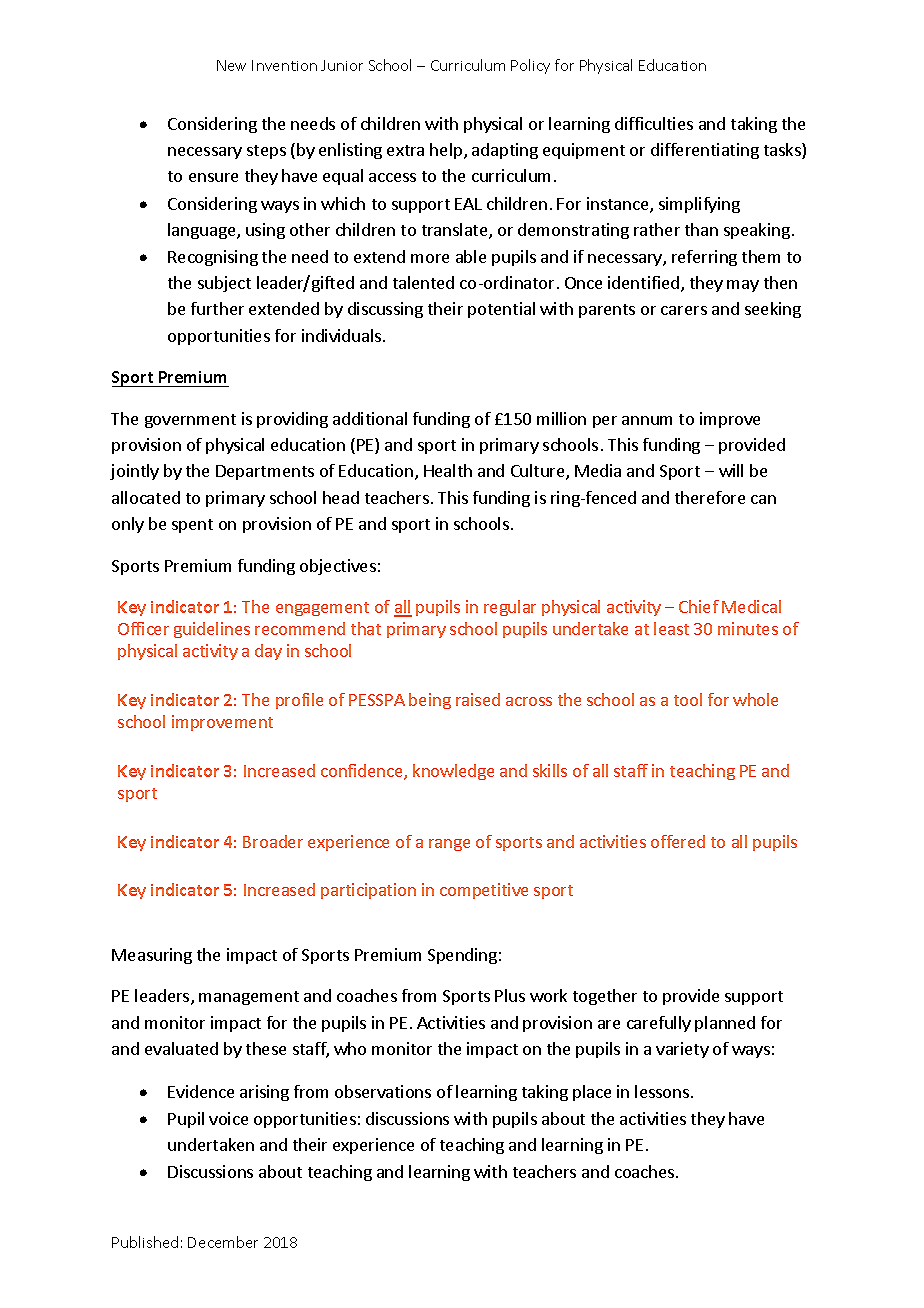 This screenshot has height=1308, width=924. What do you see at coordinates (671, 628) in the screenshot?
I see `least` at bounding box center [671, 628].
